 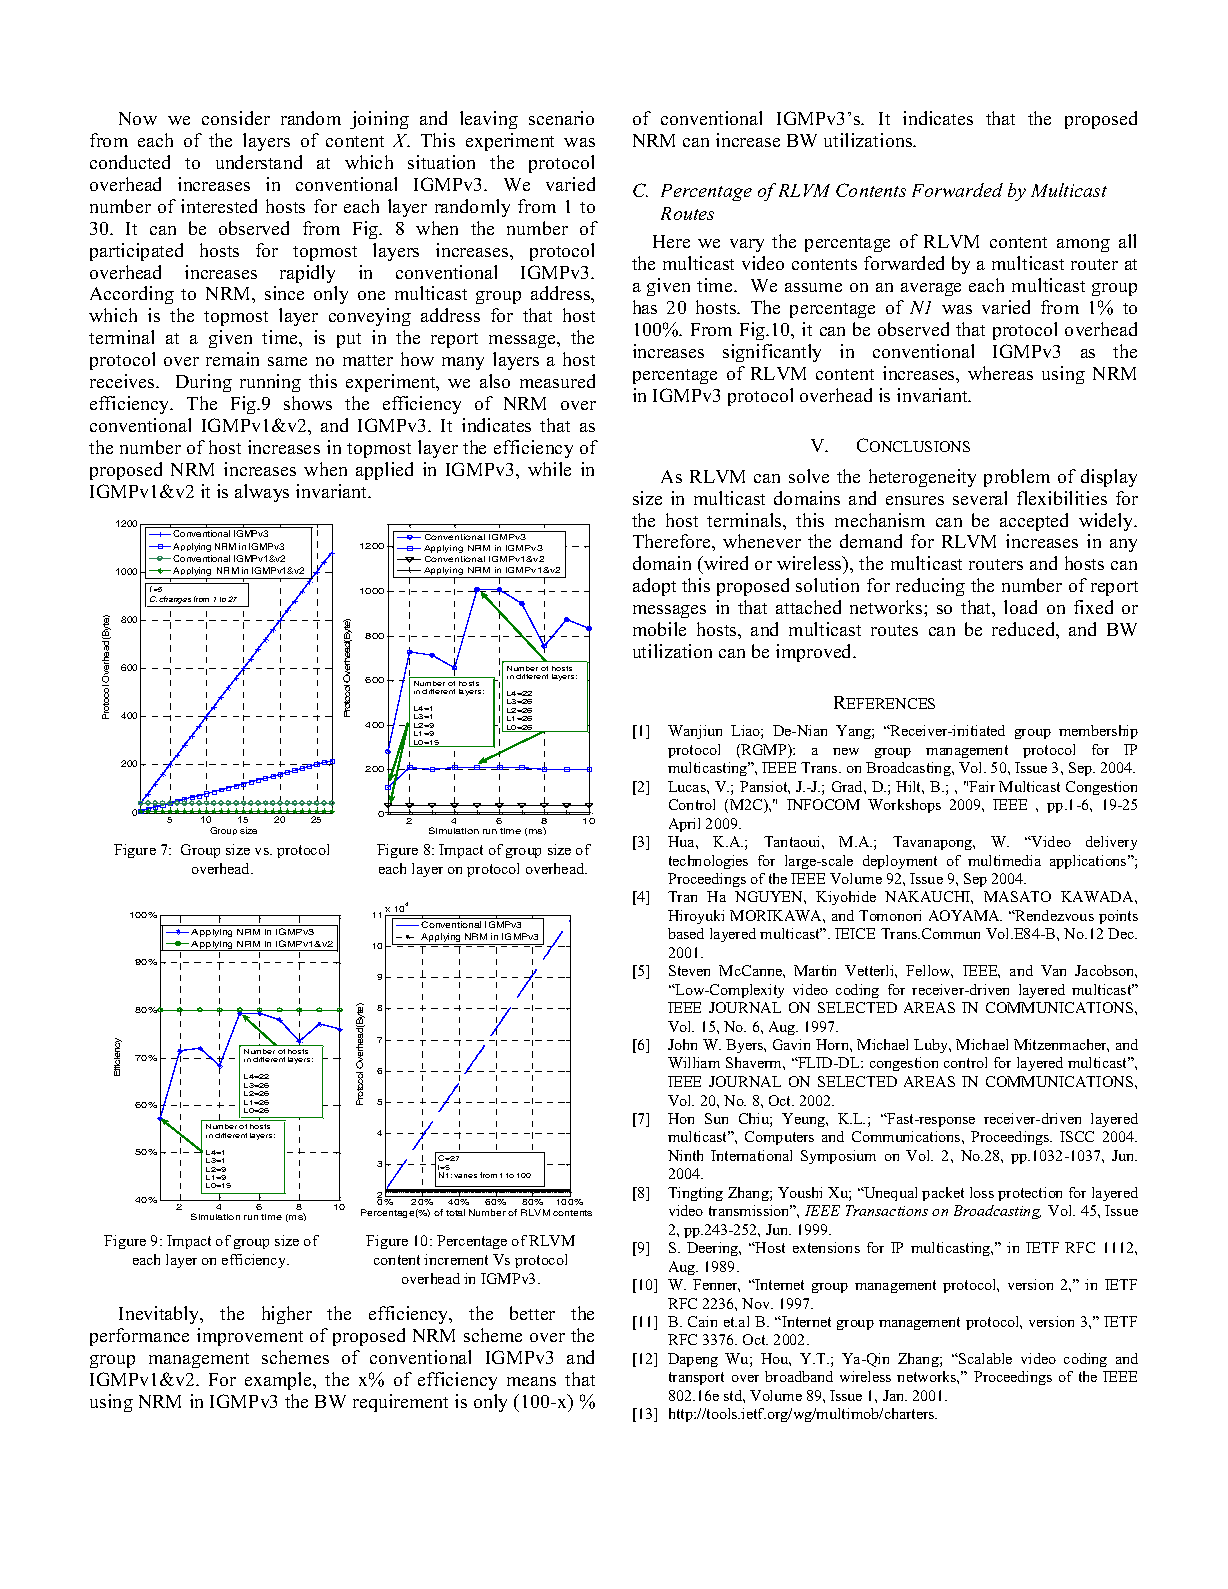 What do you see at coordinates (259, 162) in the image?
I see `understand` at bounding box center [259, 162].
